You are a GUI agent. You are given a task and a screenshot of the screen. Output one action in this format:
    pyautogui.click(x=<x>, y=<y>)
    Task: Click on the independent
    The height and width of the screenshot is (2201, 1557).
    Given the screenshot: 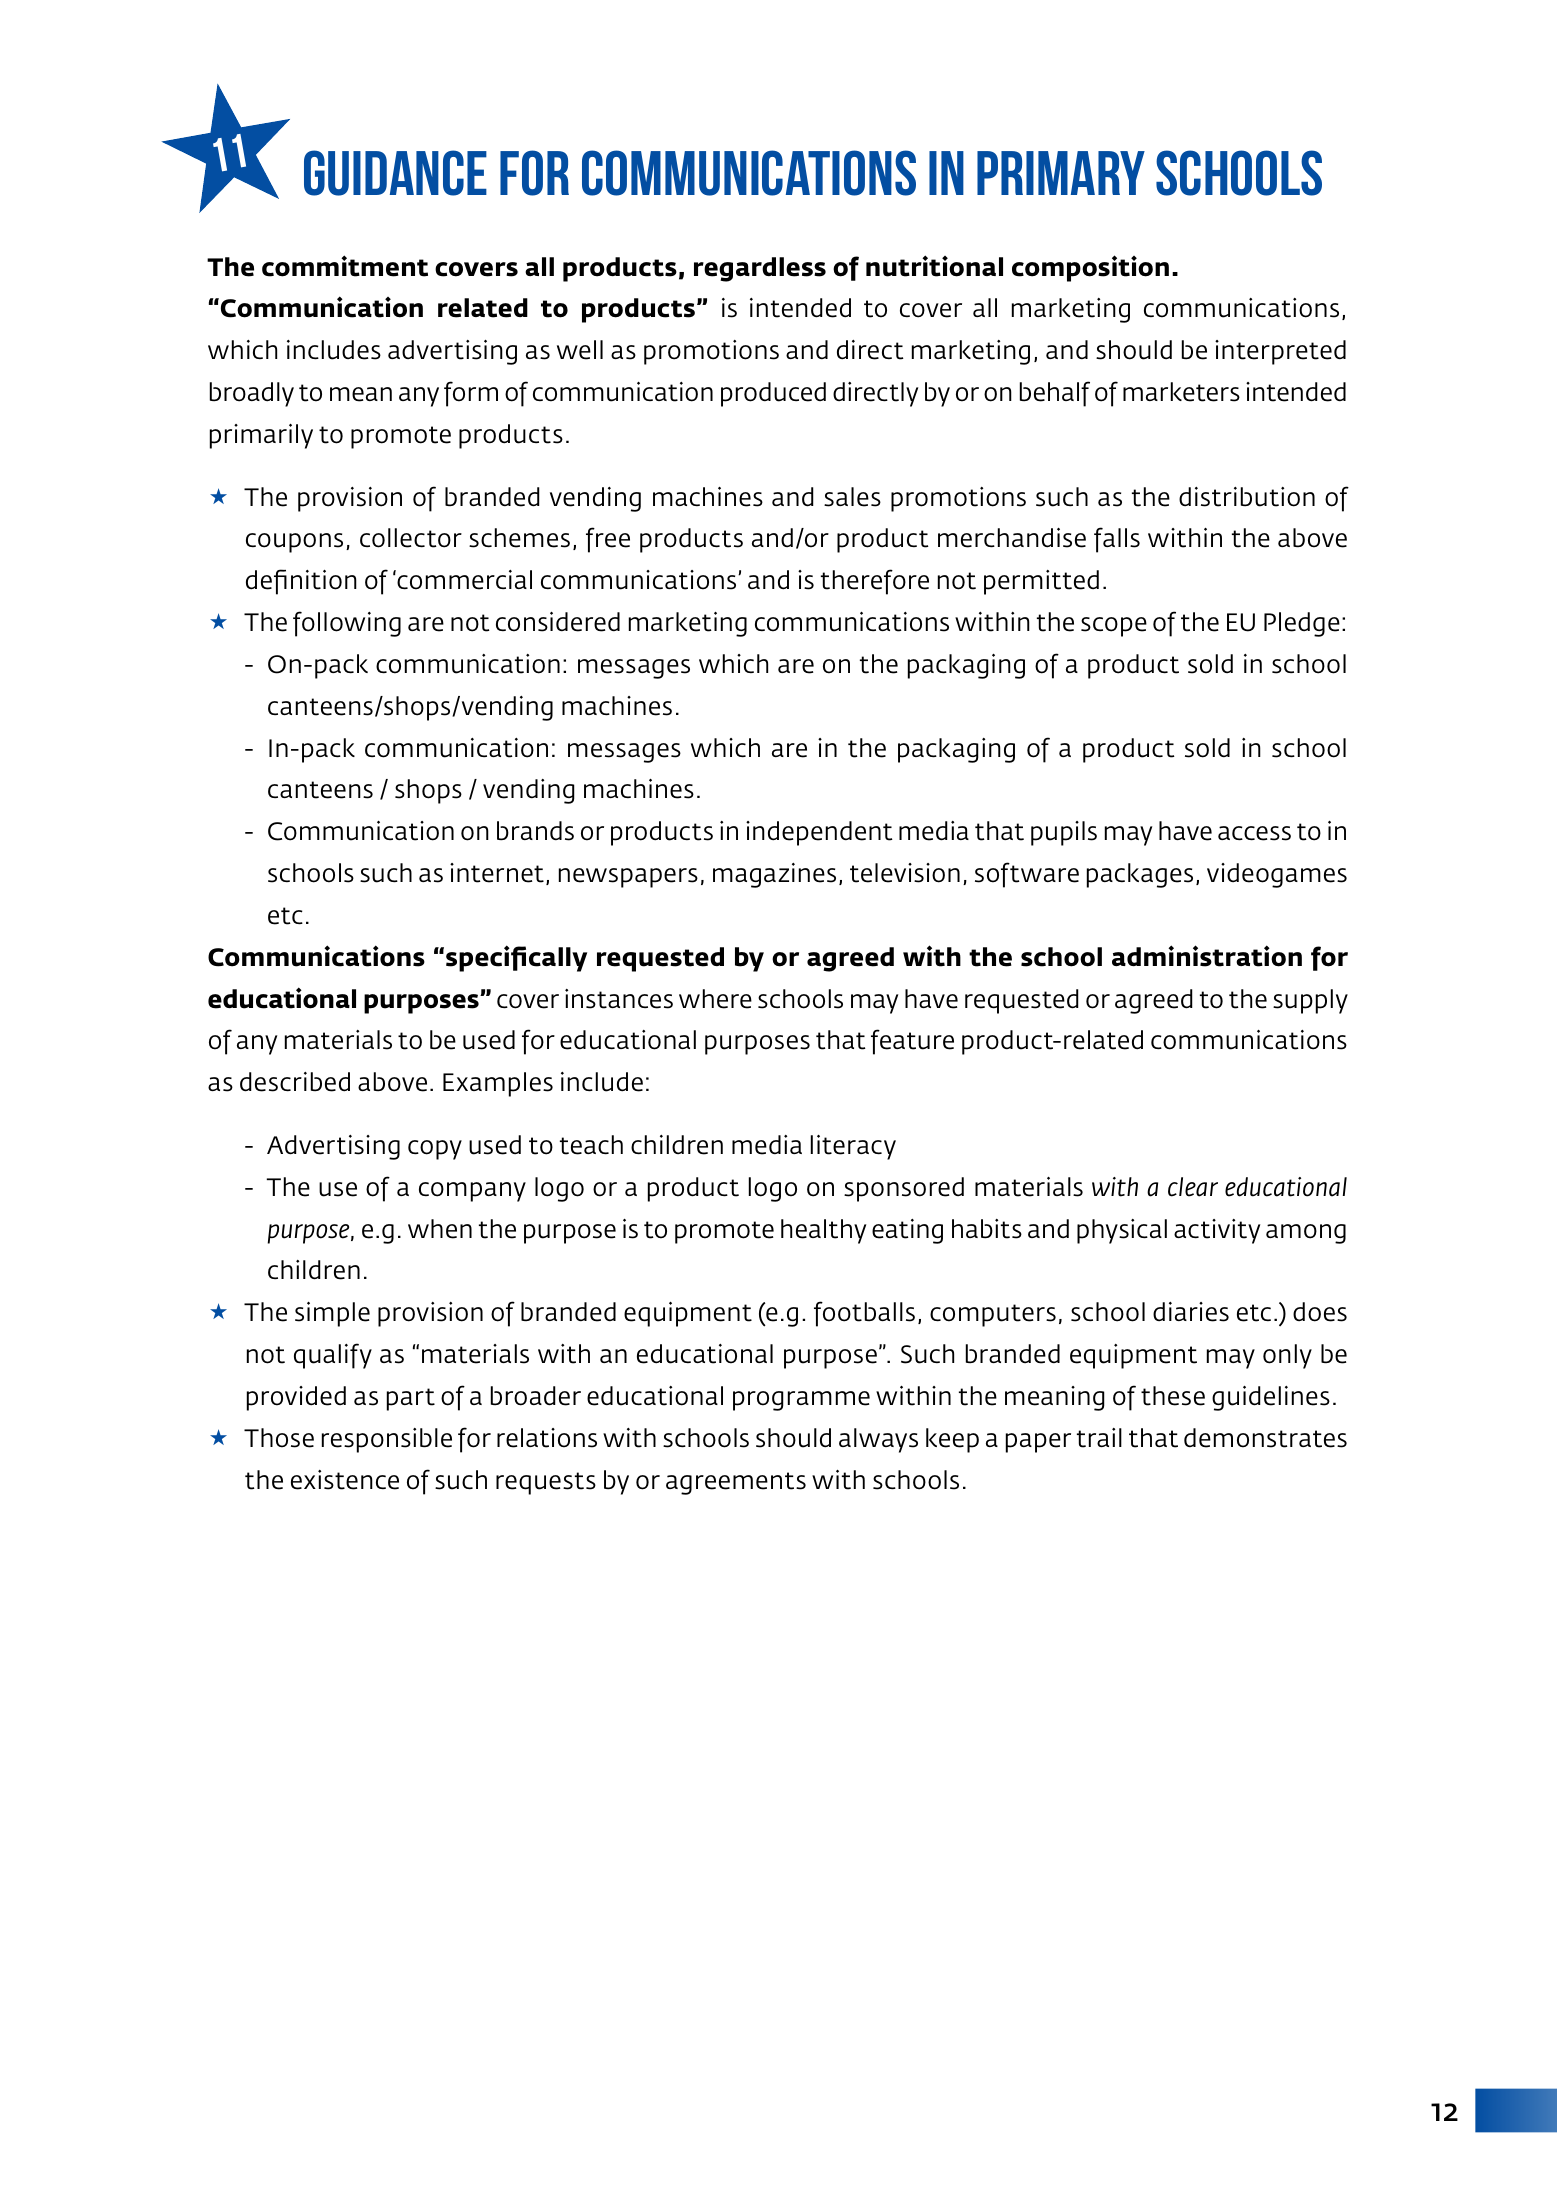 What is the action you would take?
    pyautogui.click(x=819, y=833)
